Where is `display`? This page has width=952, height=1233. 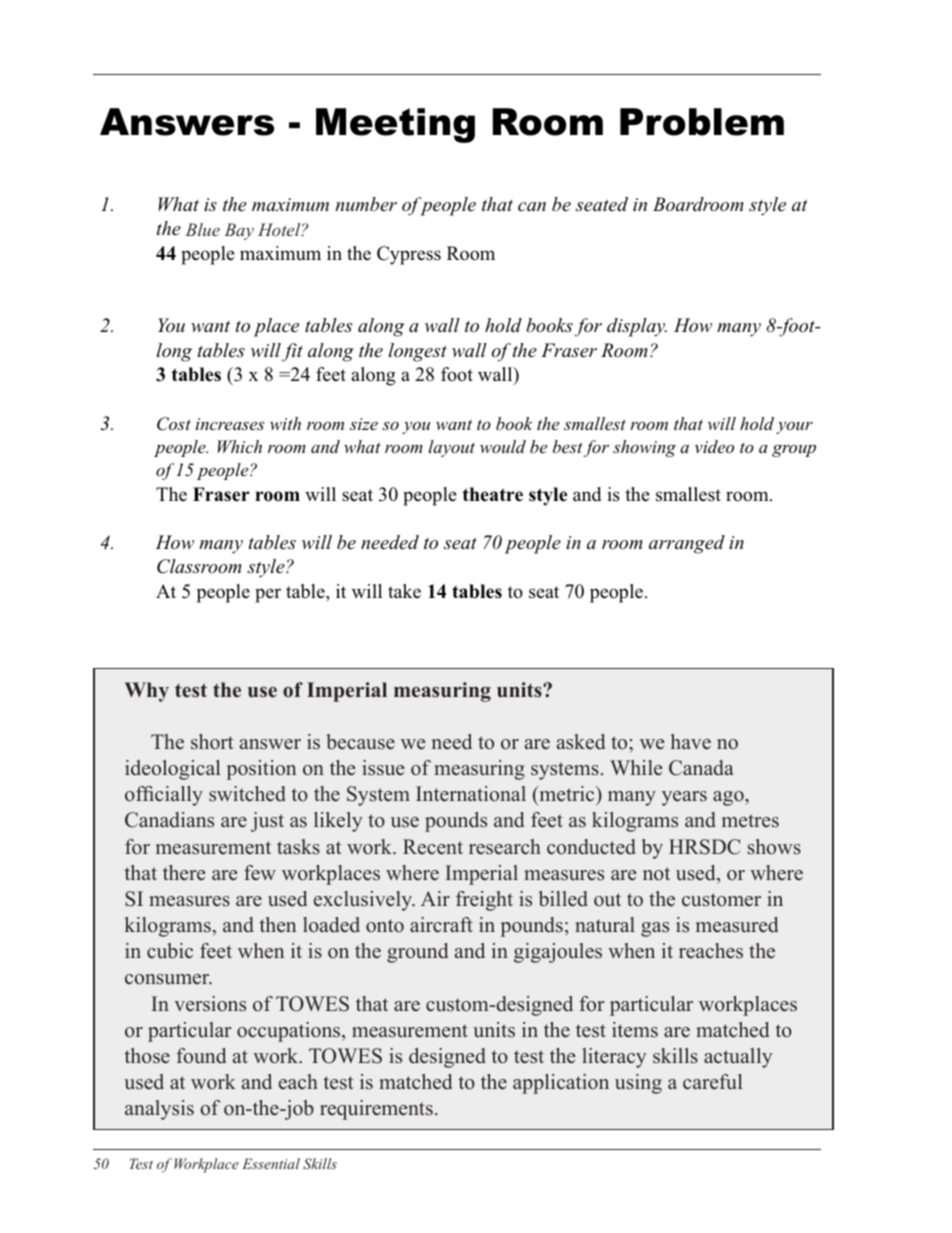
display is located at coordinates (637, 327).
